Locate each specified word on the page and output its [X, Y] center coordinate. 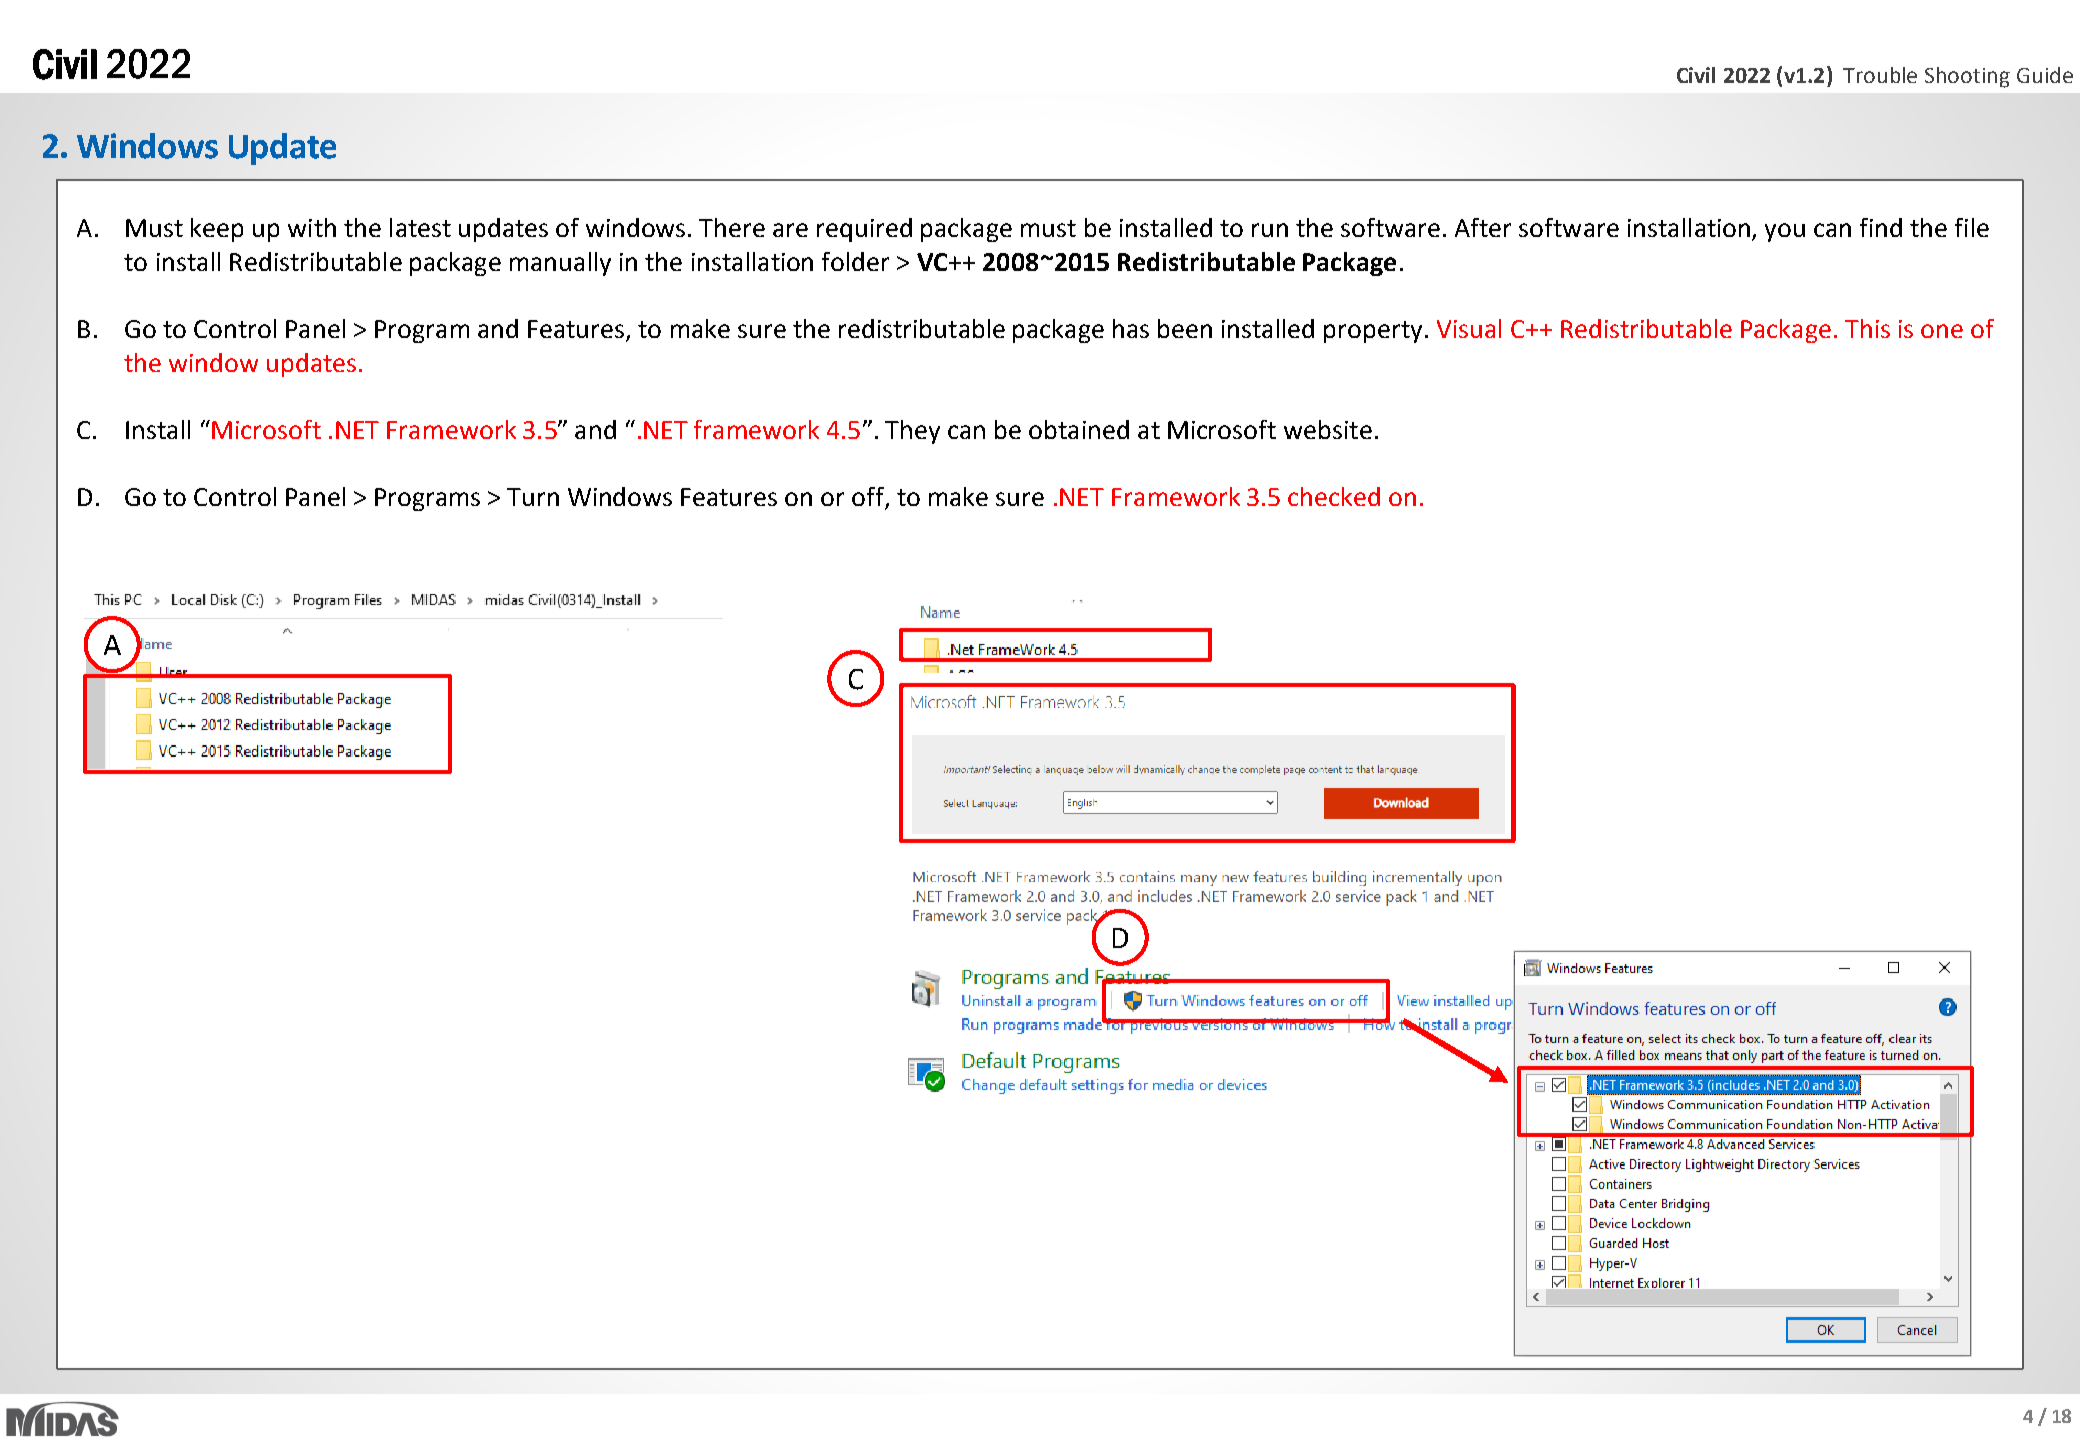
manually [560, 264]
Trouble [1880, 75]
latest [420, 227]
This [1867, 328]
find [1881, 227]
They [912, 432]
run [1270, 230]
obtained [1079, 429]
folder [855, 261]
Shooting [1967, 77]
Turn [533, 497]
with [312, 227]
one [1942, 331]
